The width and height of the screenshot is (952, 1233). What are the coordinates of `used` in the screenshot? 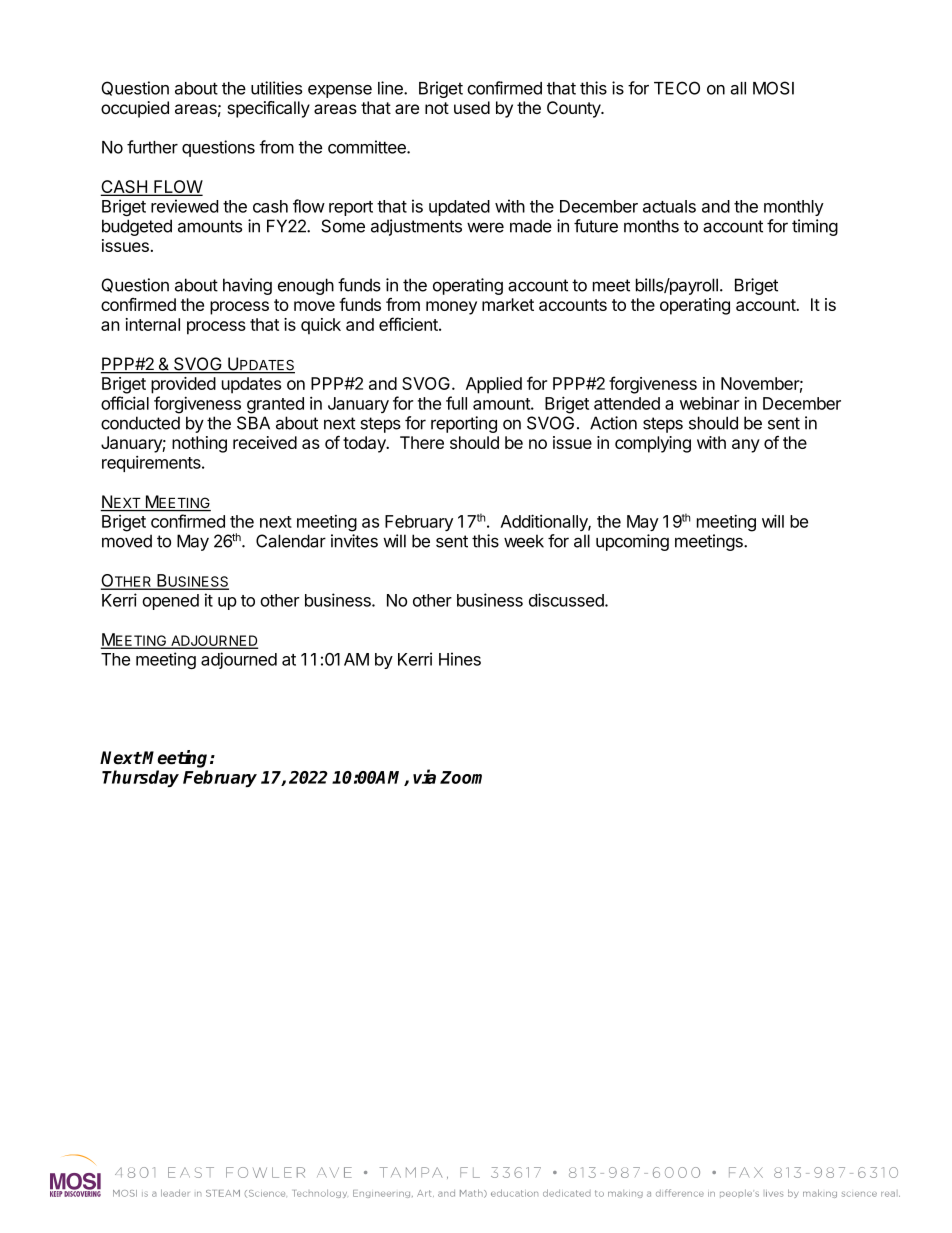 It's located at (472, 107).
